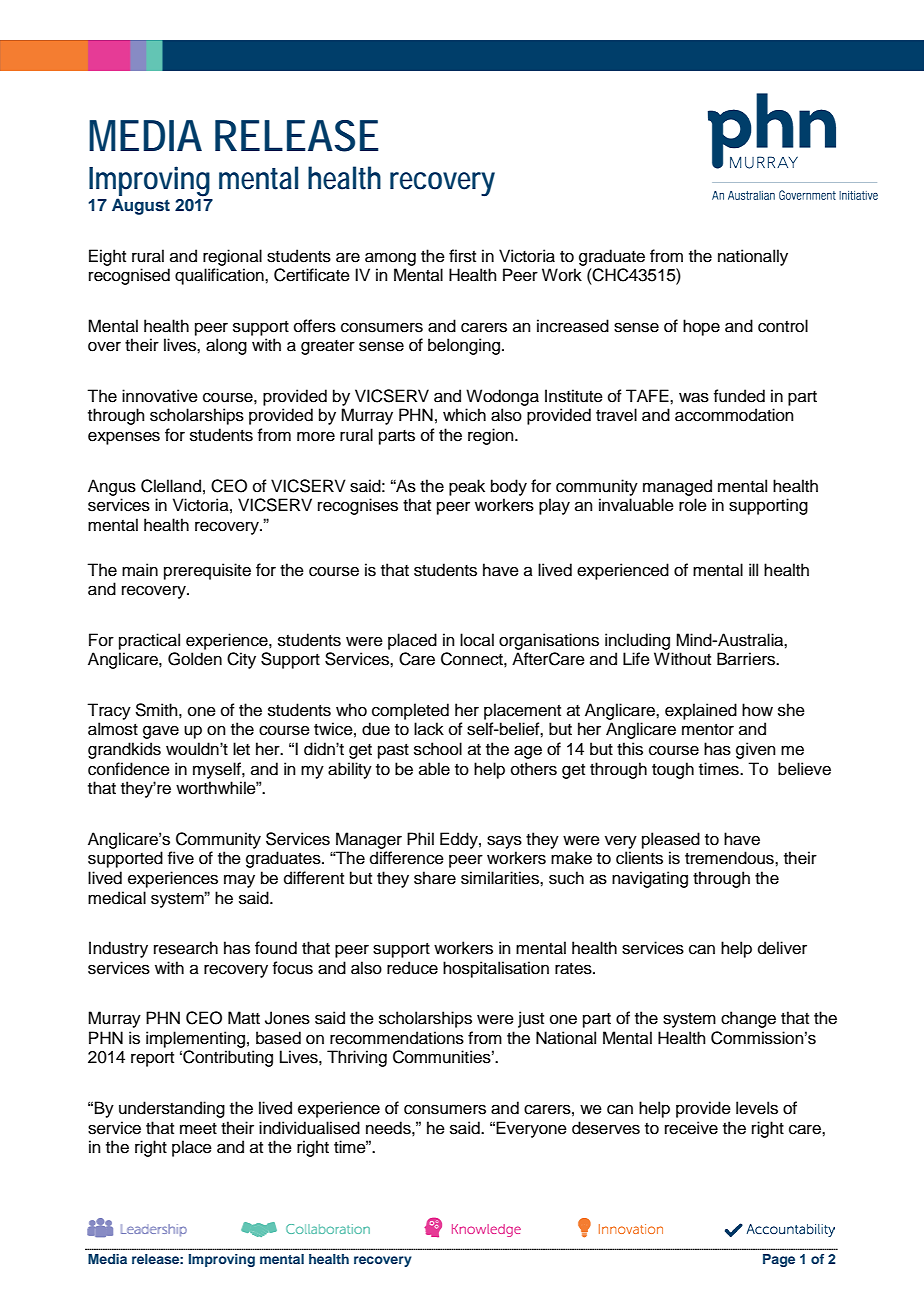 This screenshot has height=1307, width=924. Describe the element at coordinates (462, 256) in the screenshot. I see `first` at that location.
